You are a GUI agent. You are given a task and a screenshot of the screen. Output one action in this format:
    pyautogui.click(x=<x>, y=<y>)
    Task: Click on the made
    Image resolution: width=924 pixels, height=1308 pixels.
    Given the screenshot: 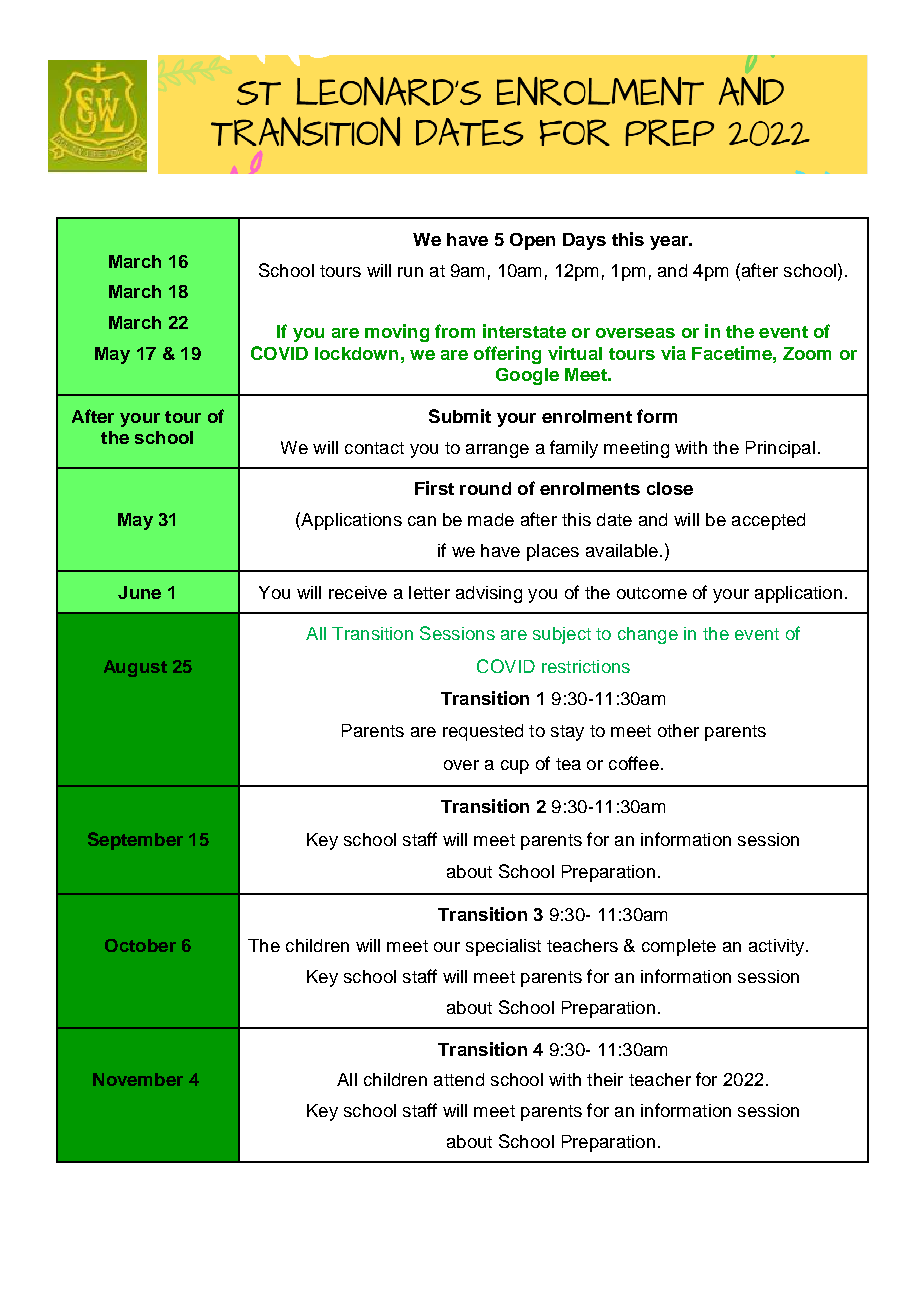 What is the action you would take?
    pyautogui.click(x=491, y=519)
